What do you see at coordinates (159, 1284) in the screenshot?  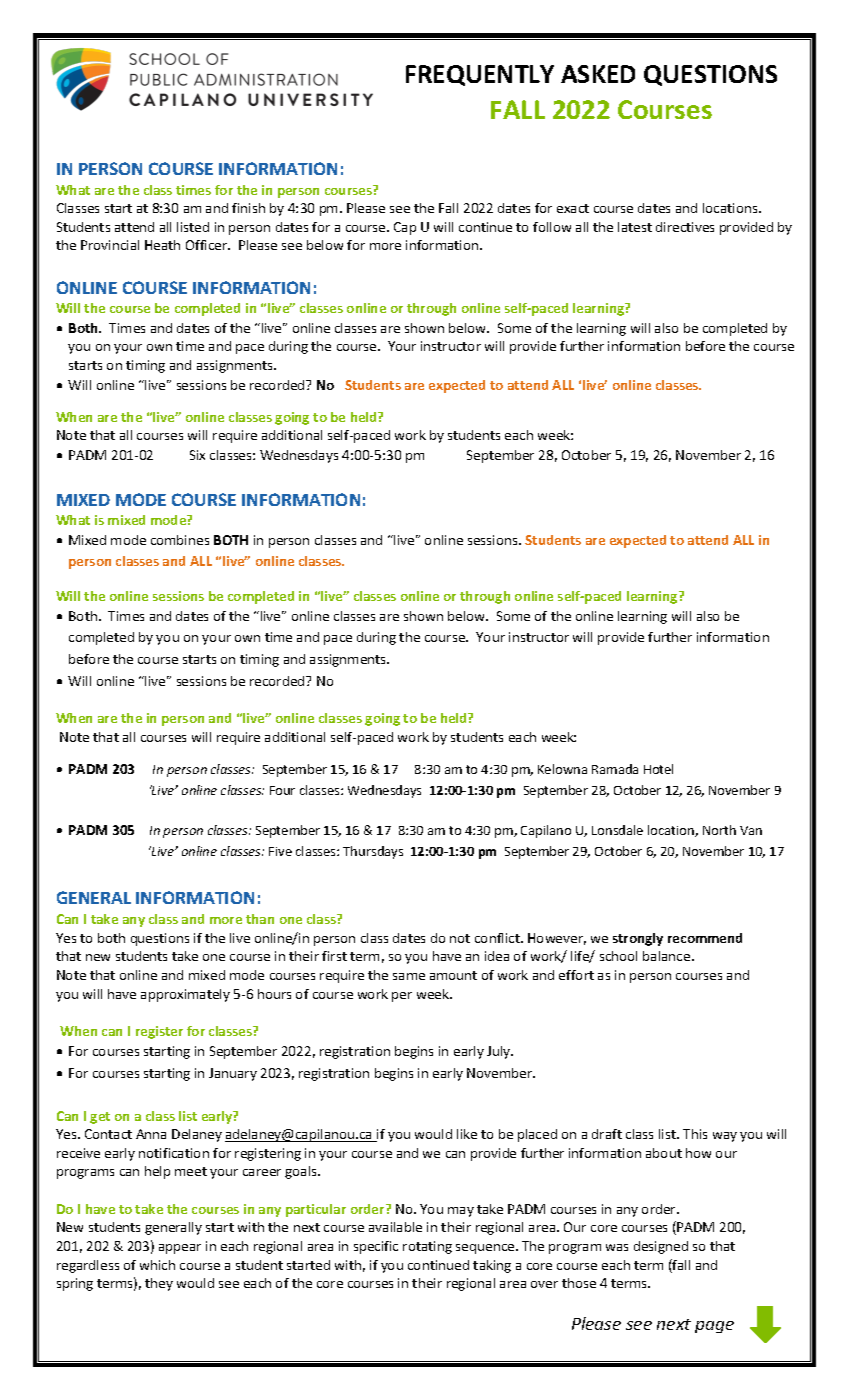 I see `they` at bounding box center [159, 1284].
